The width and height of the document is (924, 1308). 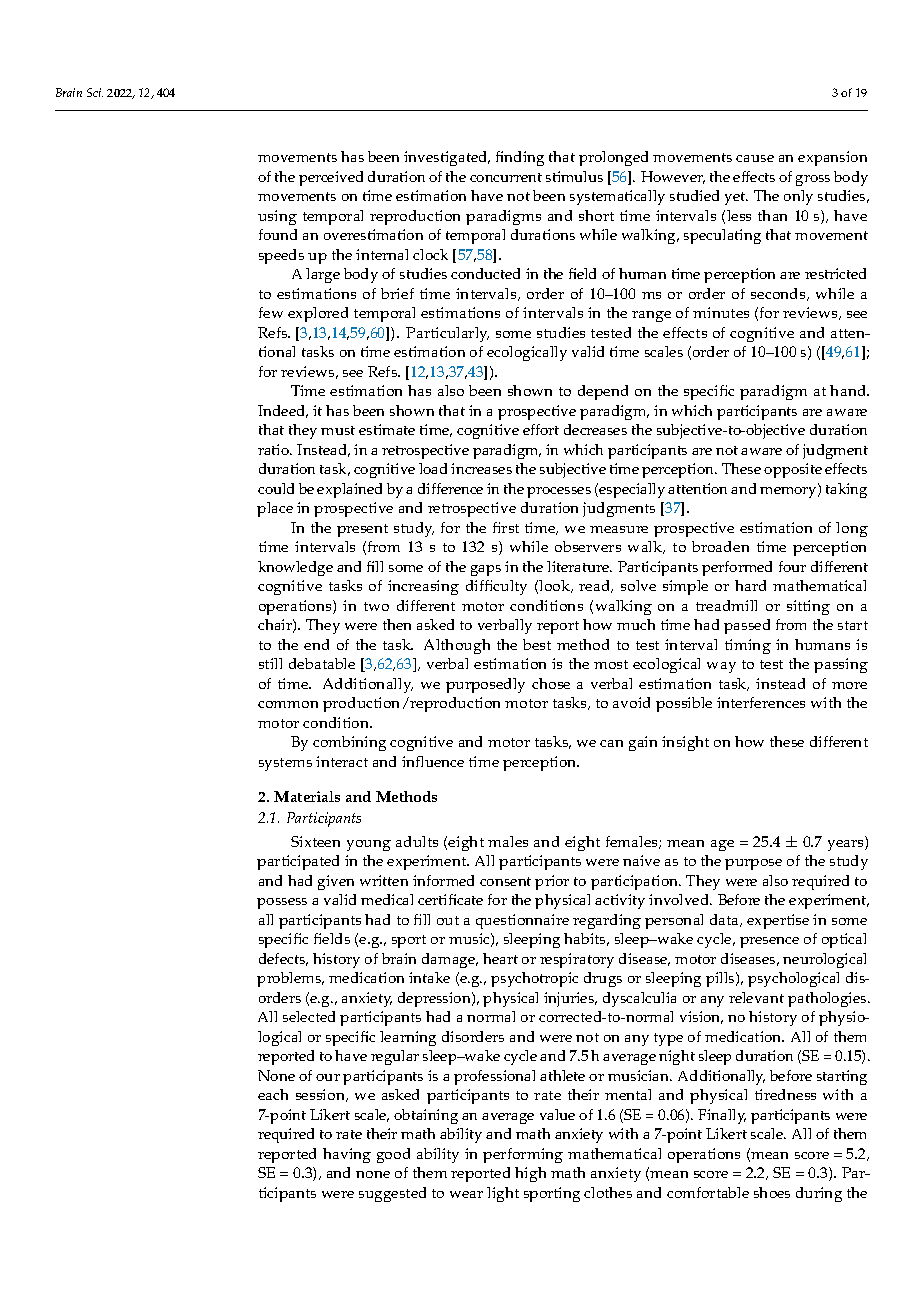 What do you see at coordinates (849, 390) in the document?
I see `hand` at bounding box center [849, 390].
